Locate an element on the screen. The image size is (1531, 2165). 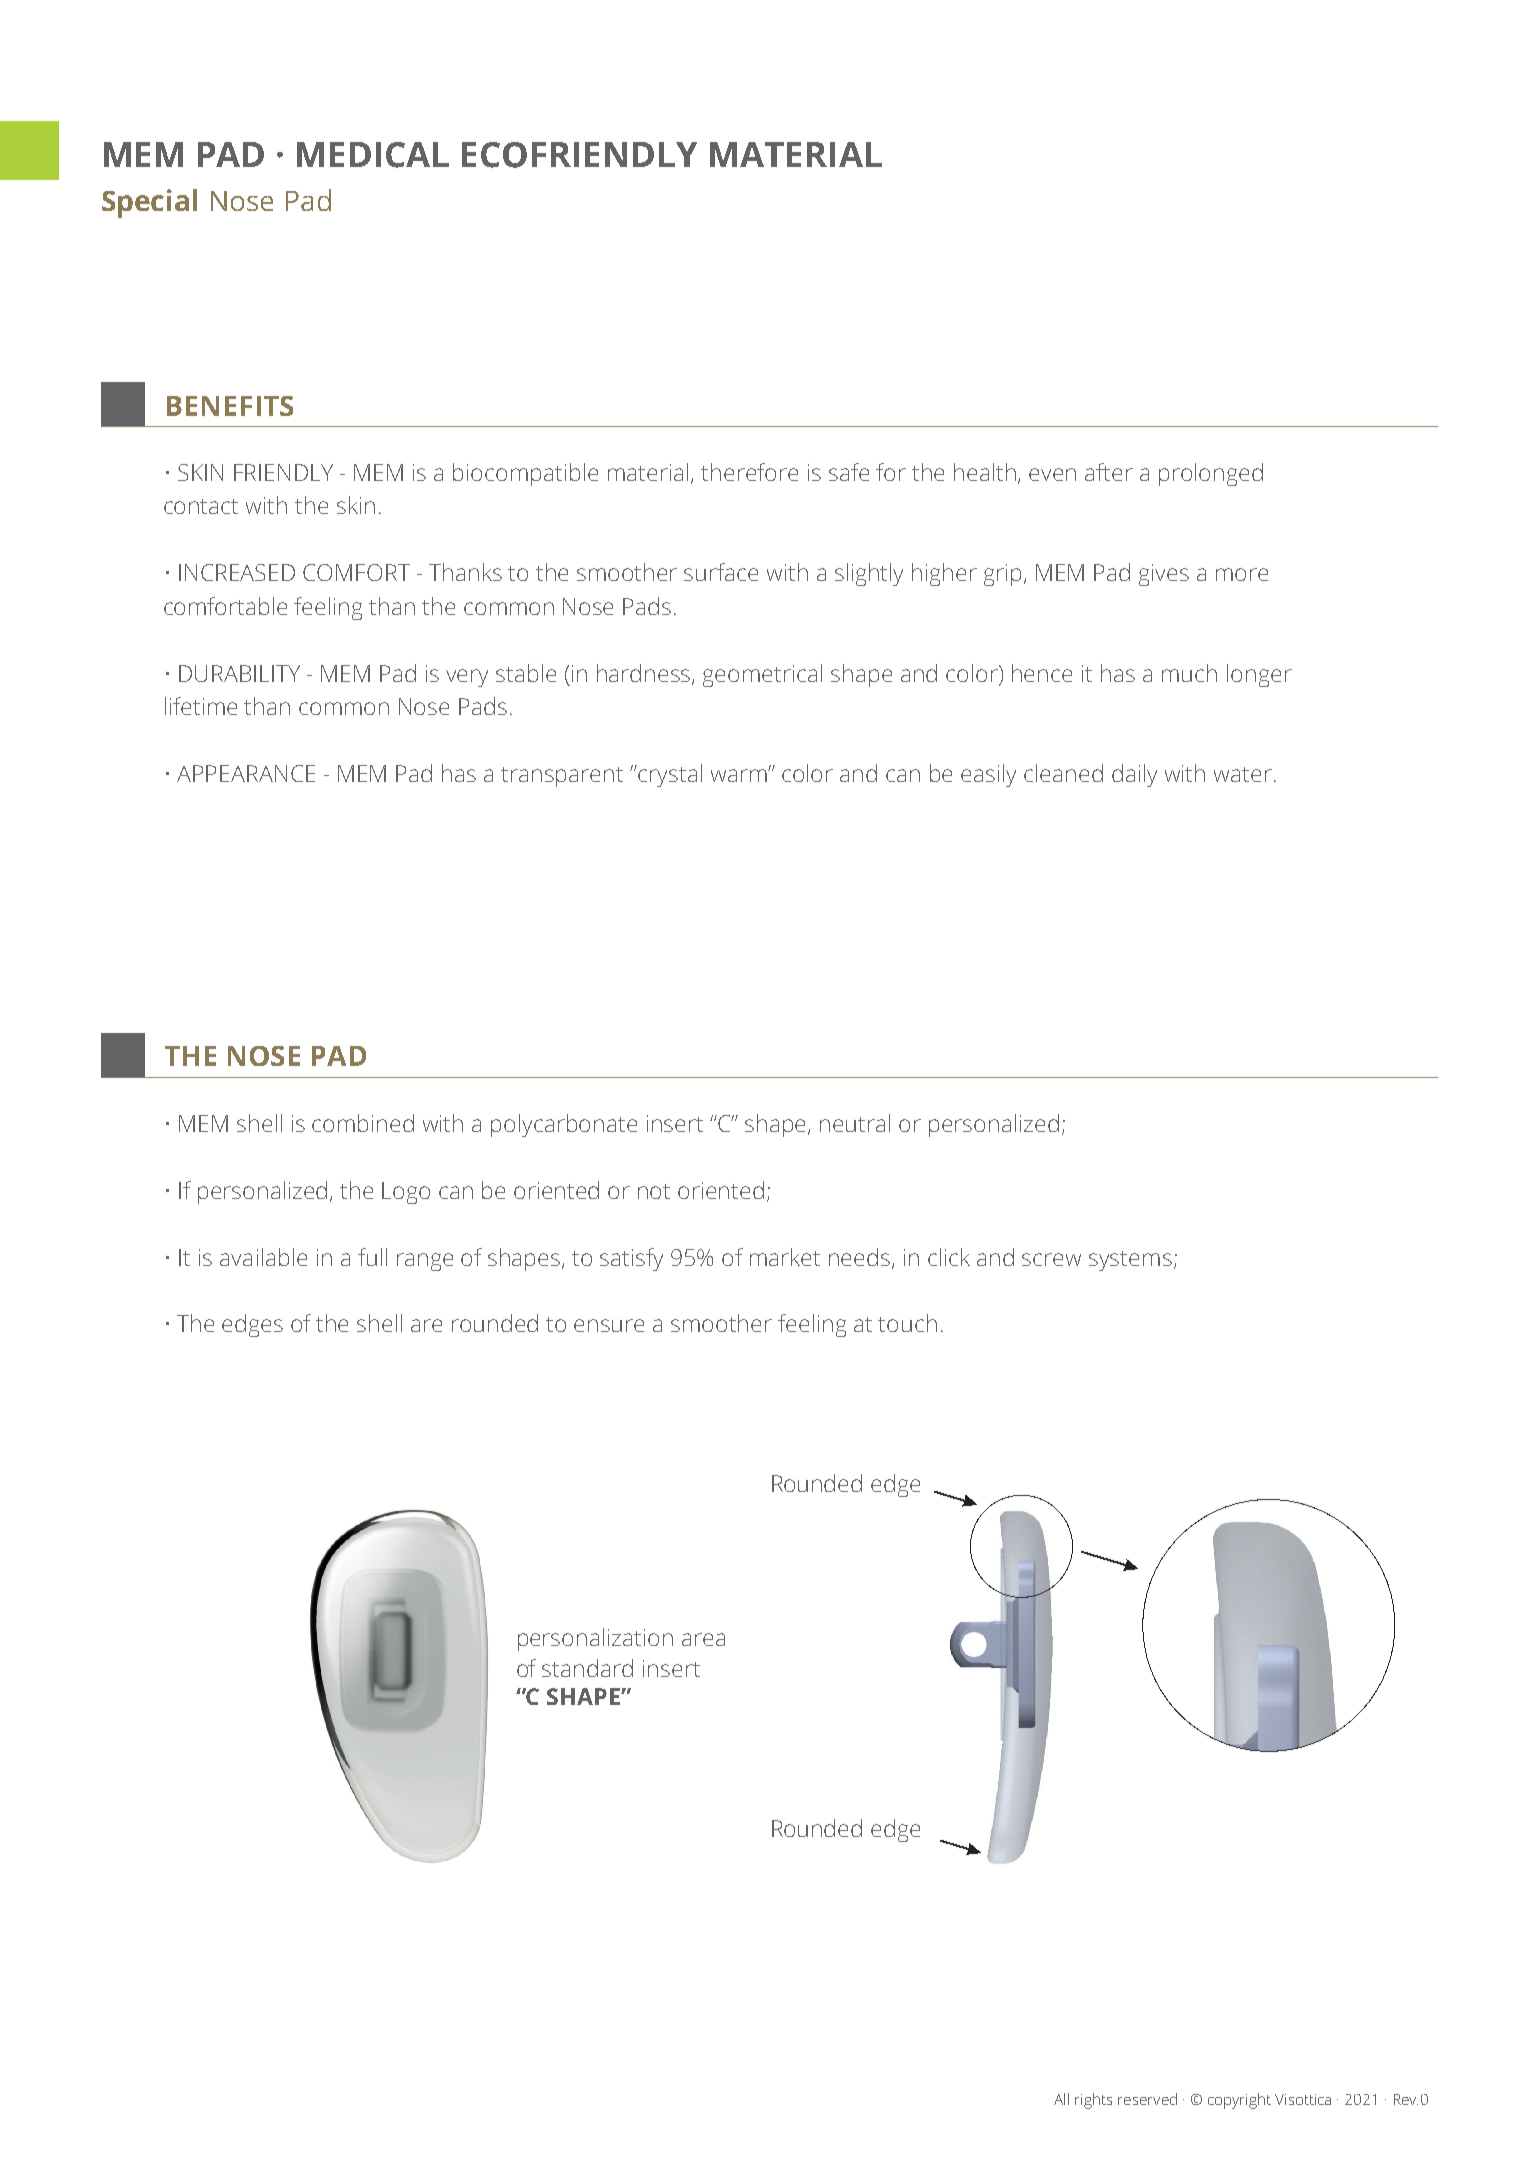
after is located at coordinates (1109, 472).
